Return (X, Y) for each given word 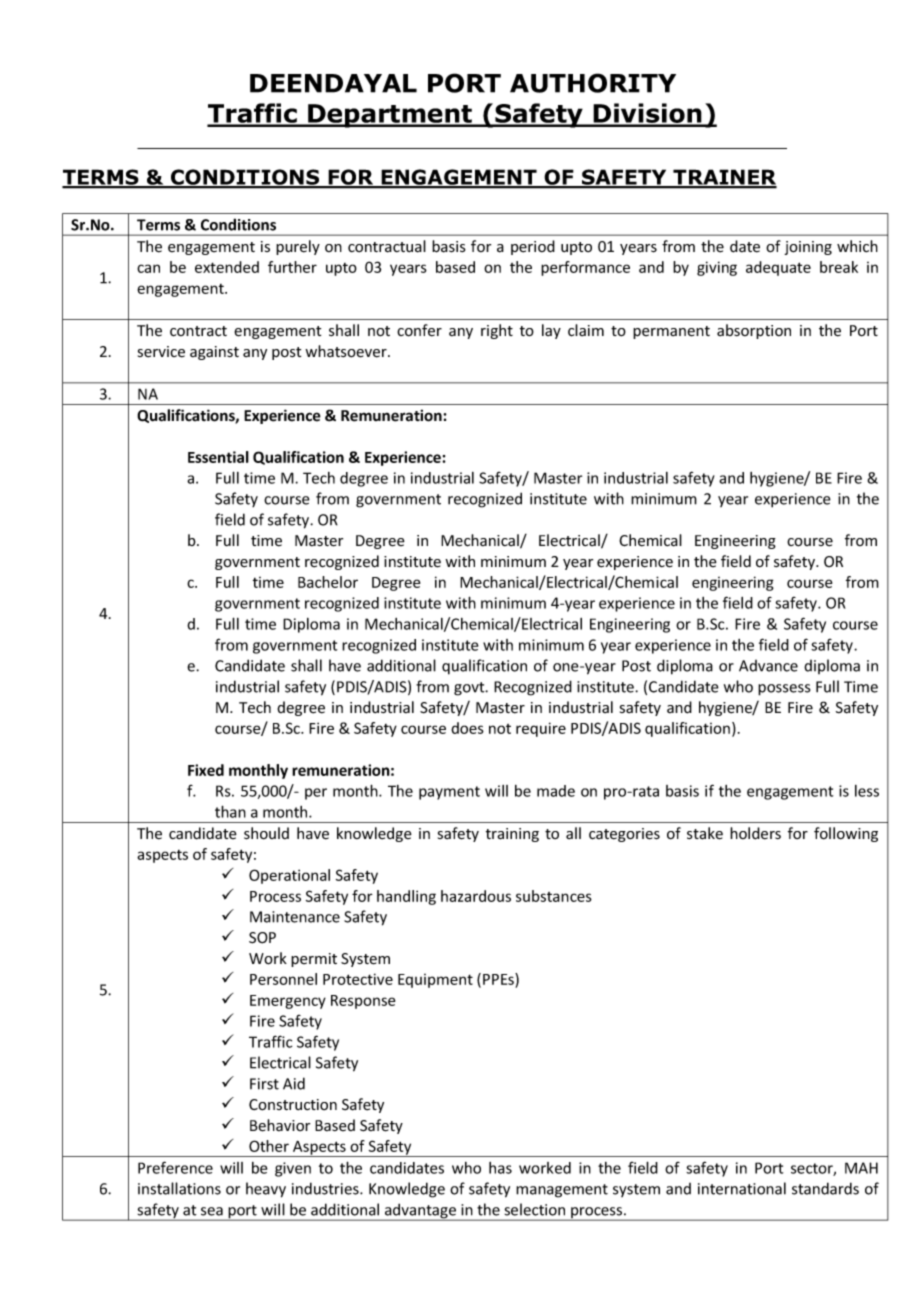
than (230, 811)
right (497, 331)
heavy (266, 1190)
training (512, 835)
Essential (218, 457)
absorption (754, 331)
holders (755, 833)
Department (390, 116)
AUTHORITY (593, 83)
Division (647, 114)
